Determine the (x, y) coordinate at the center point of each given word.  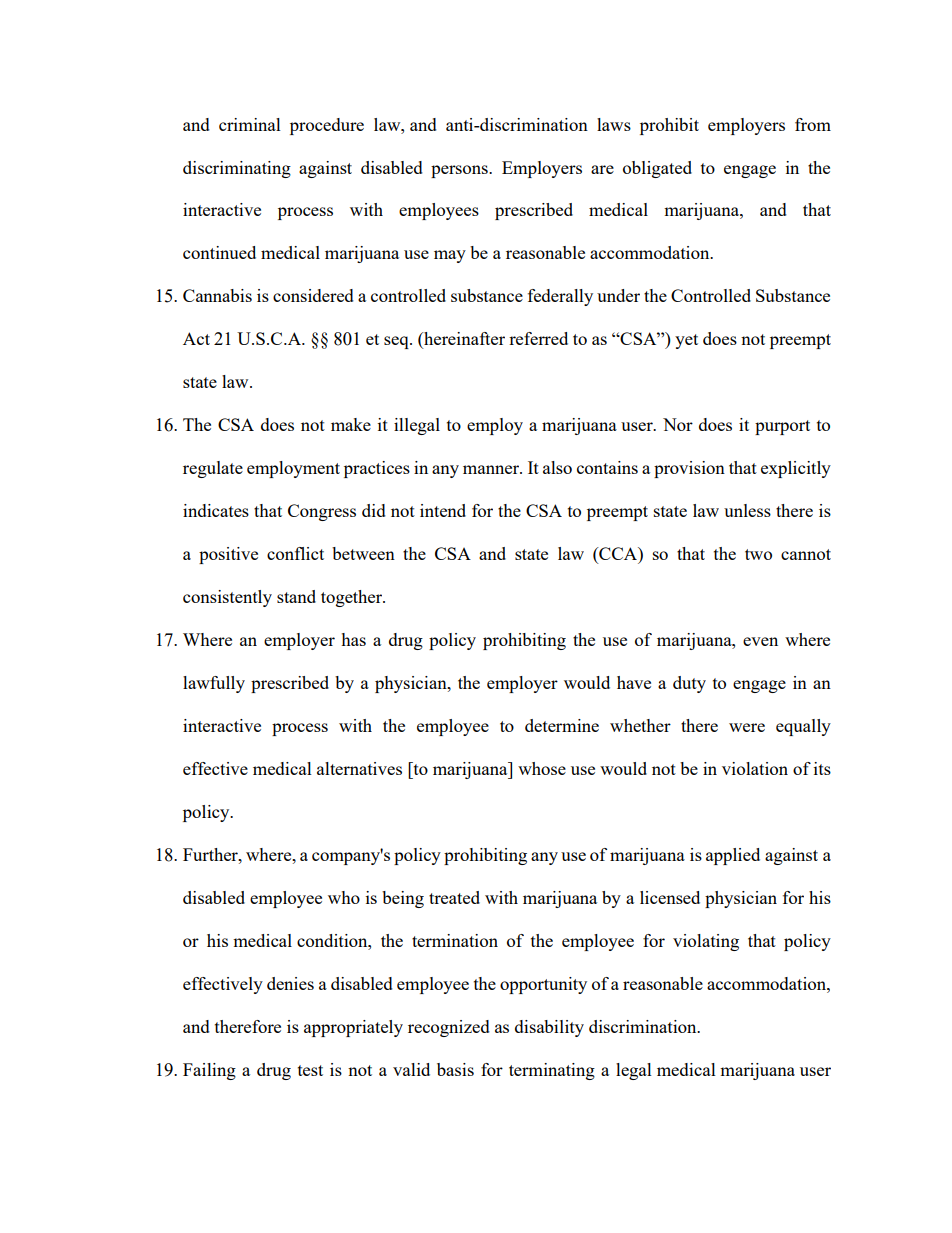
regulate (213, 469)
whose (542, 768)
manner (492, 469)
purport (782, 427)
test (310, 1070)
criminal (250, 124)
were (747, 727)
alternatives (359, 768)
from (813, 124)
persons (460, 171)
